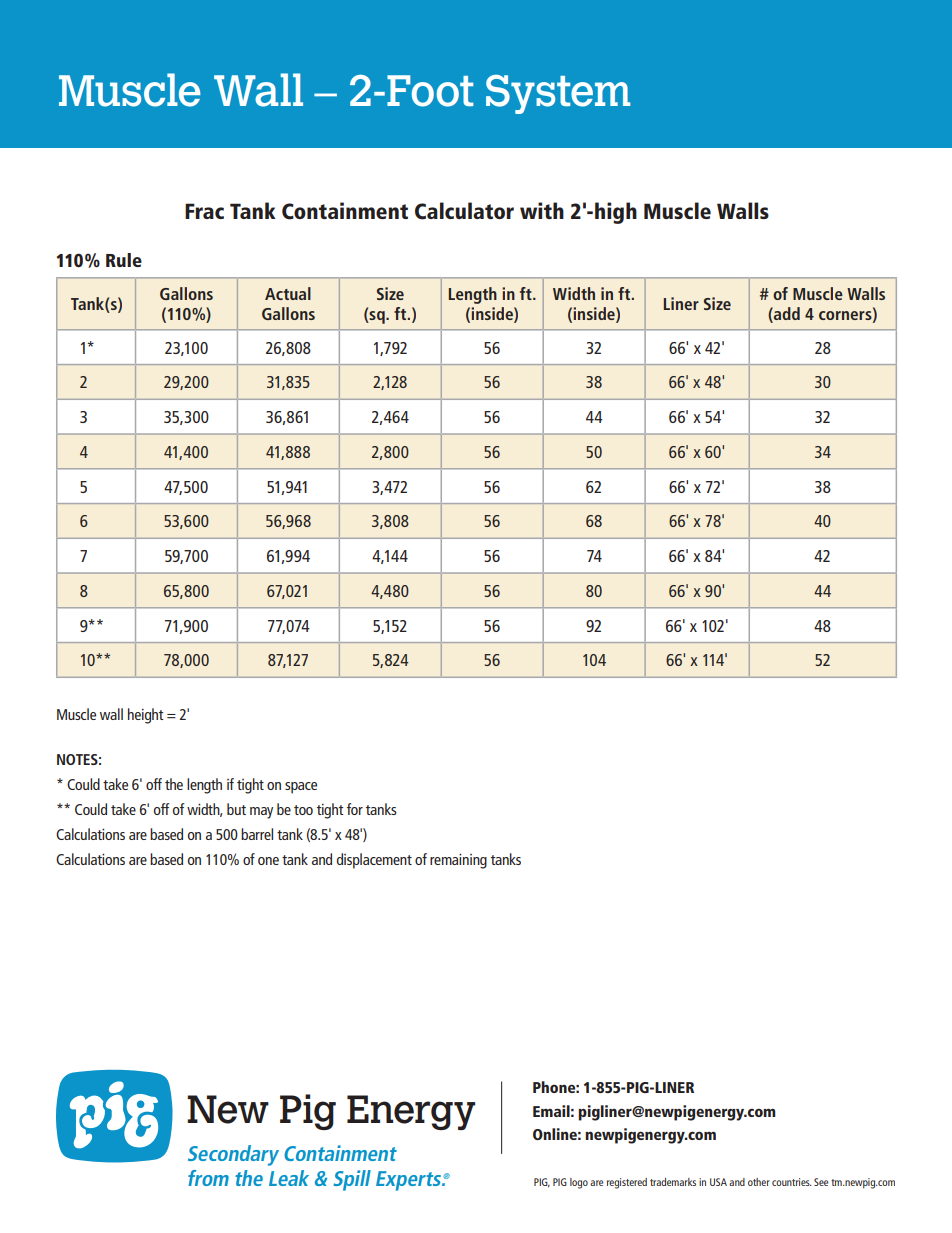 Image resolution: width=952 pixels, height=1233 pixels. What do you see at coordinates (145, 716) in the screenshot?
I see `height` at bounding box center [145, 716].
